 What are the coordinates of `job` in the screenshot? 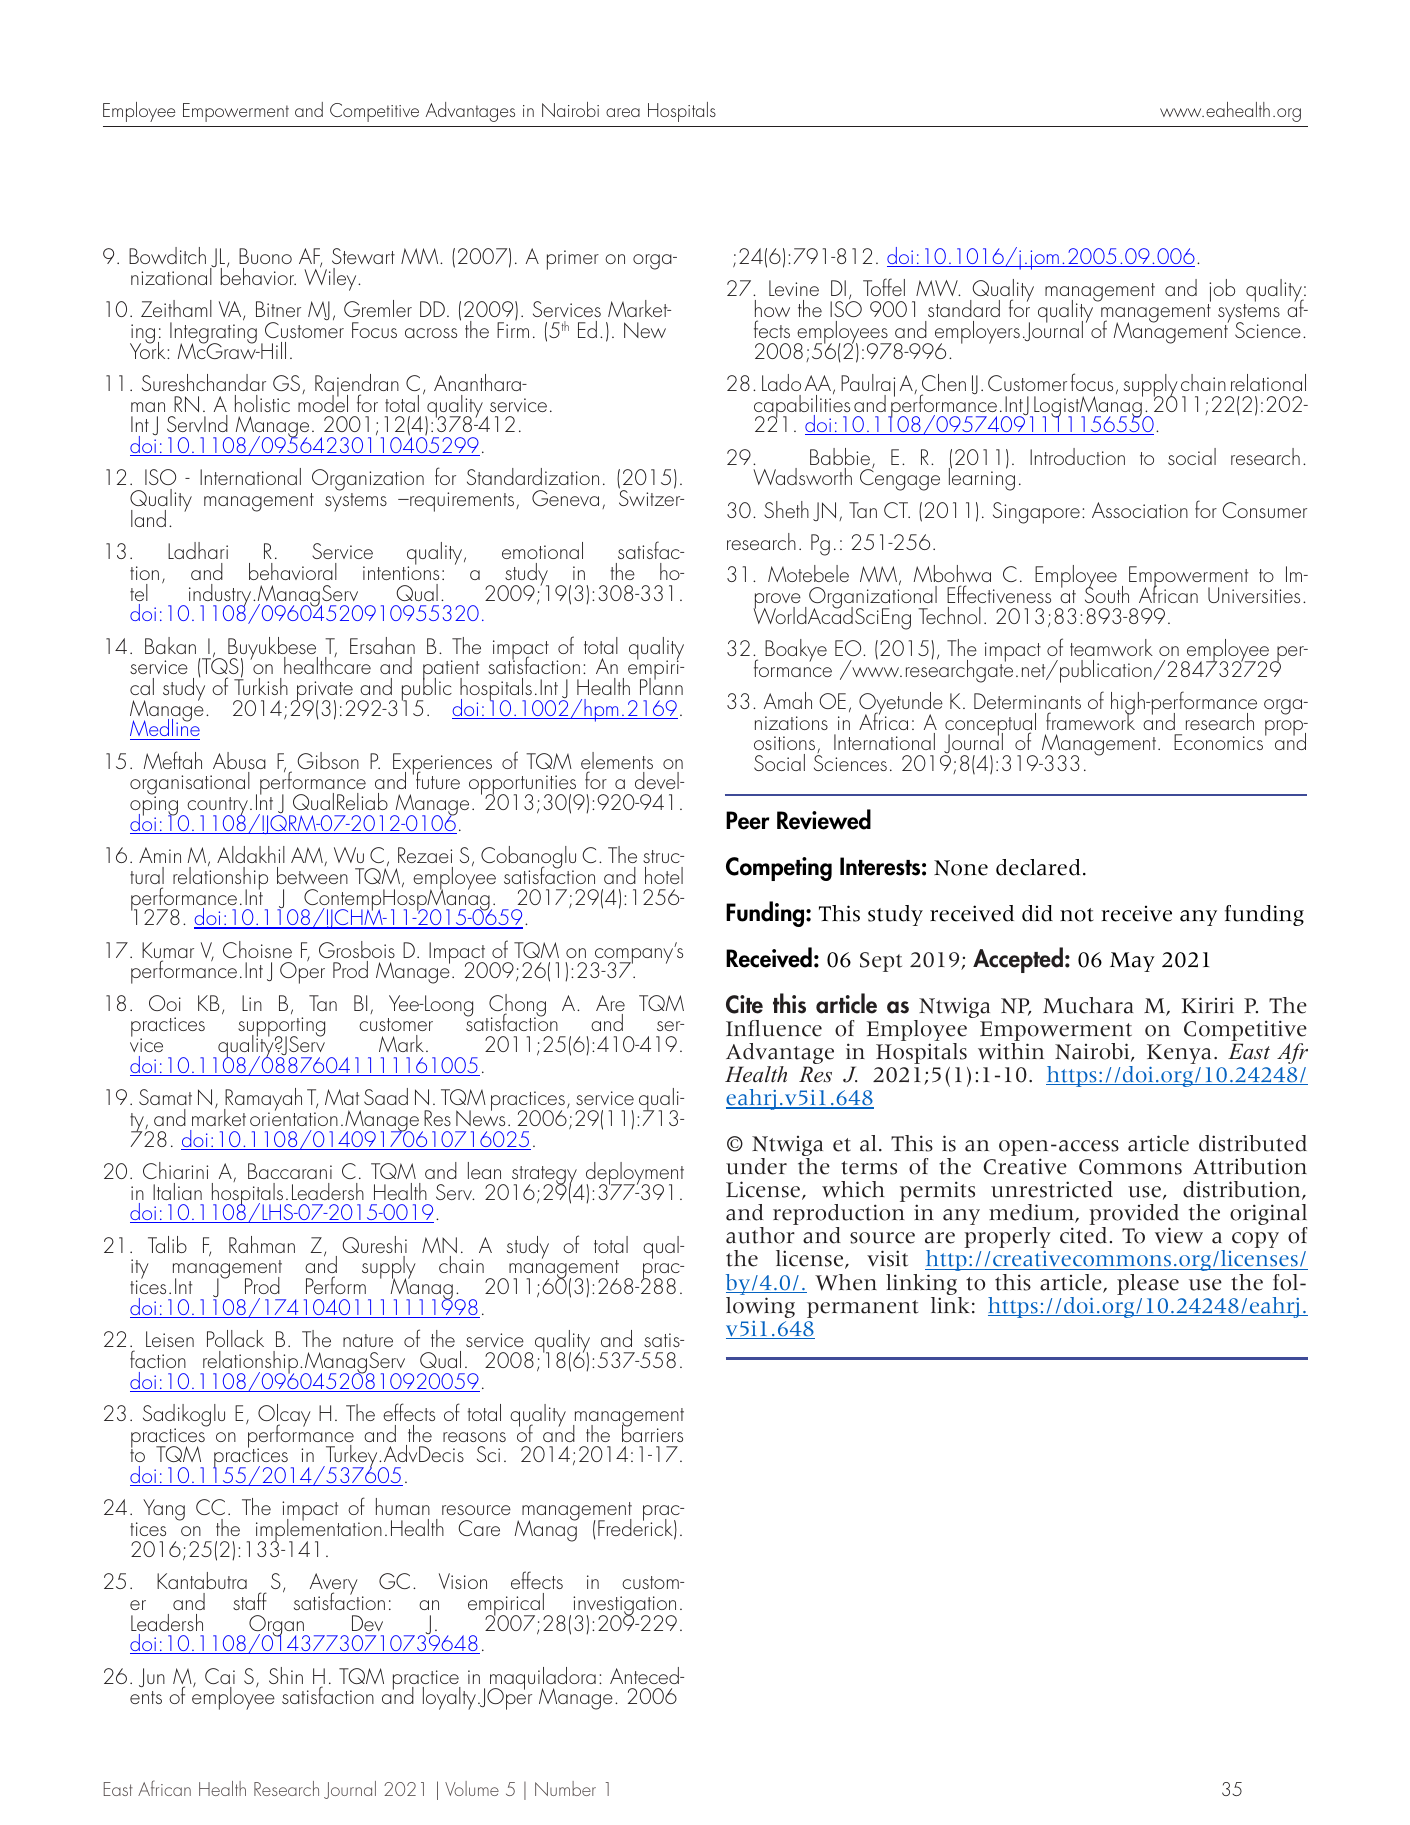 It's located at (1221, 292).
